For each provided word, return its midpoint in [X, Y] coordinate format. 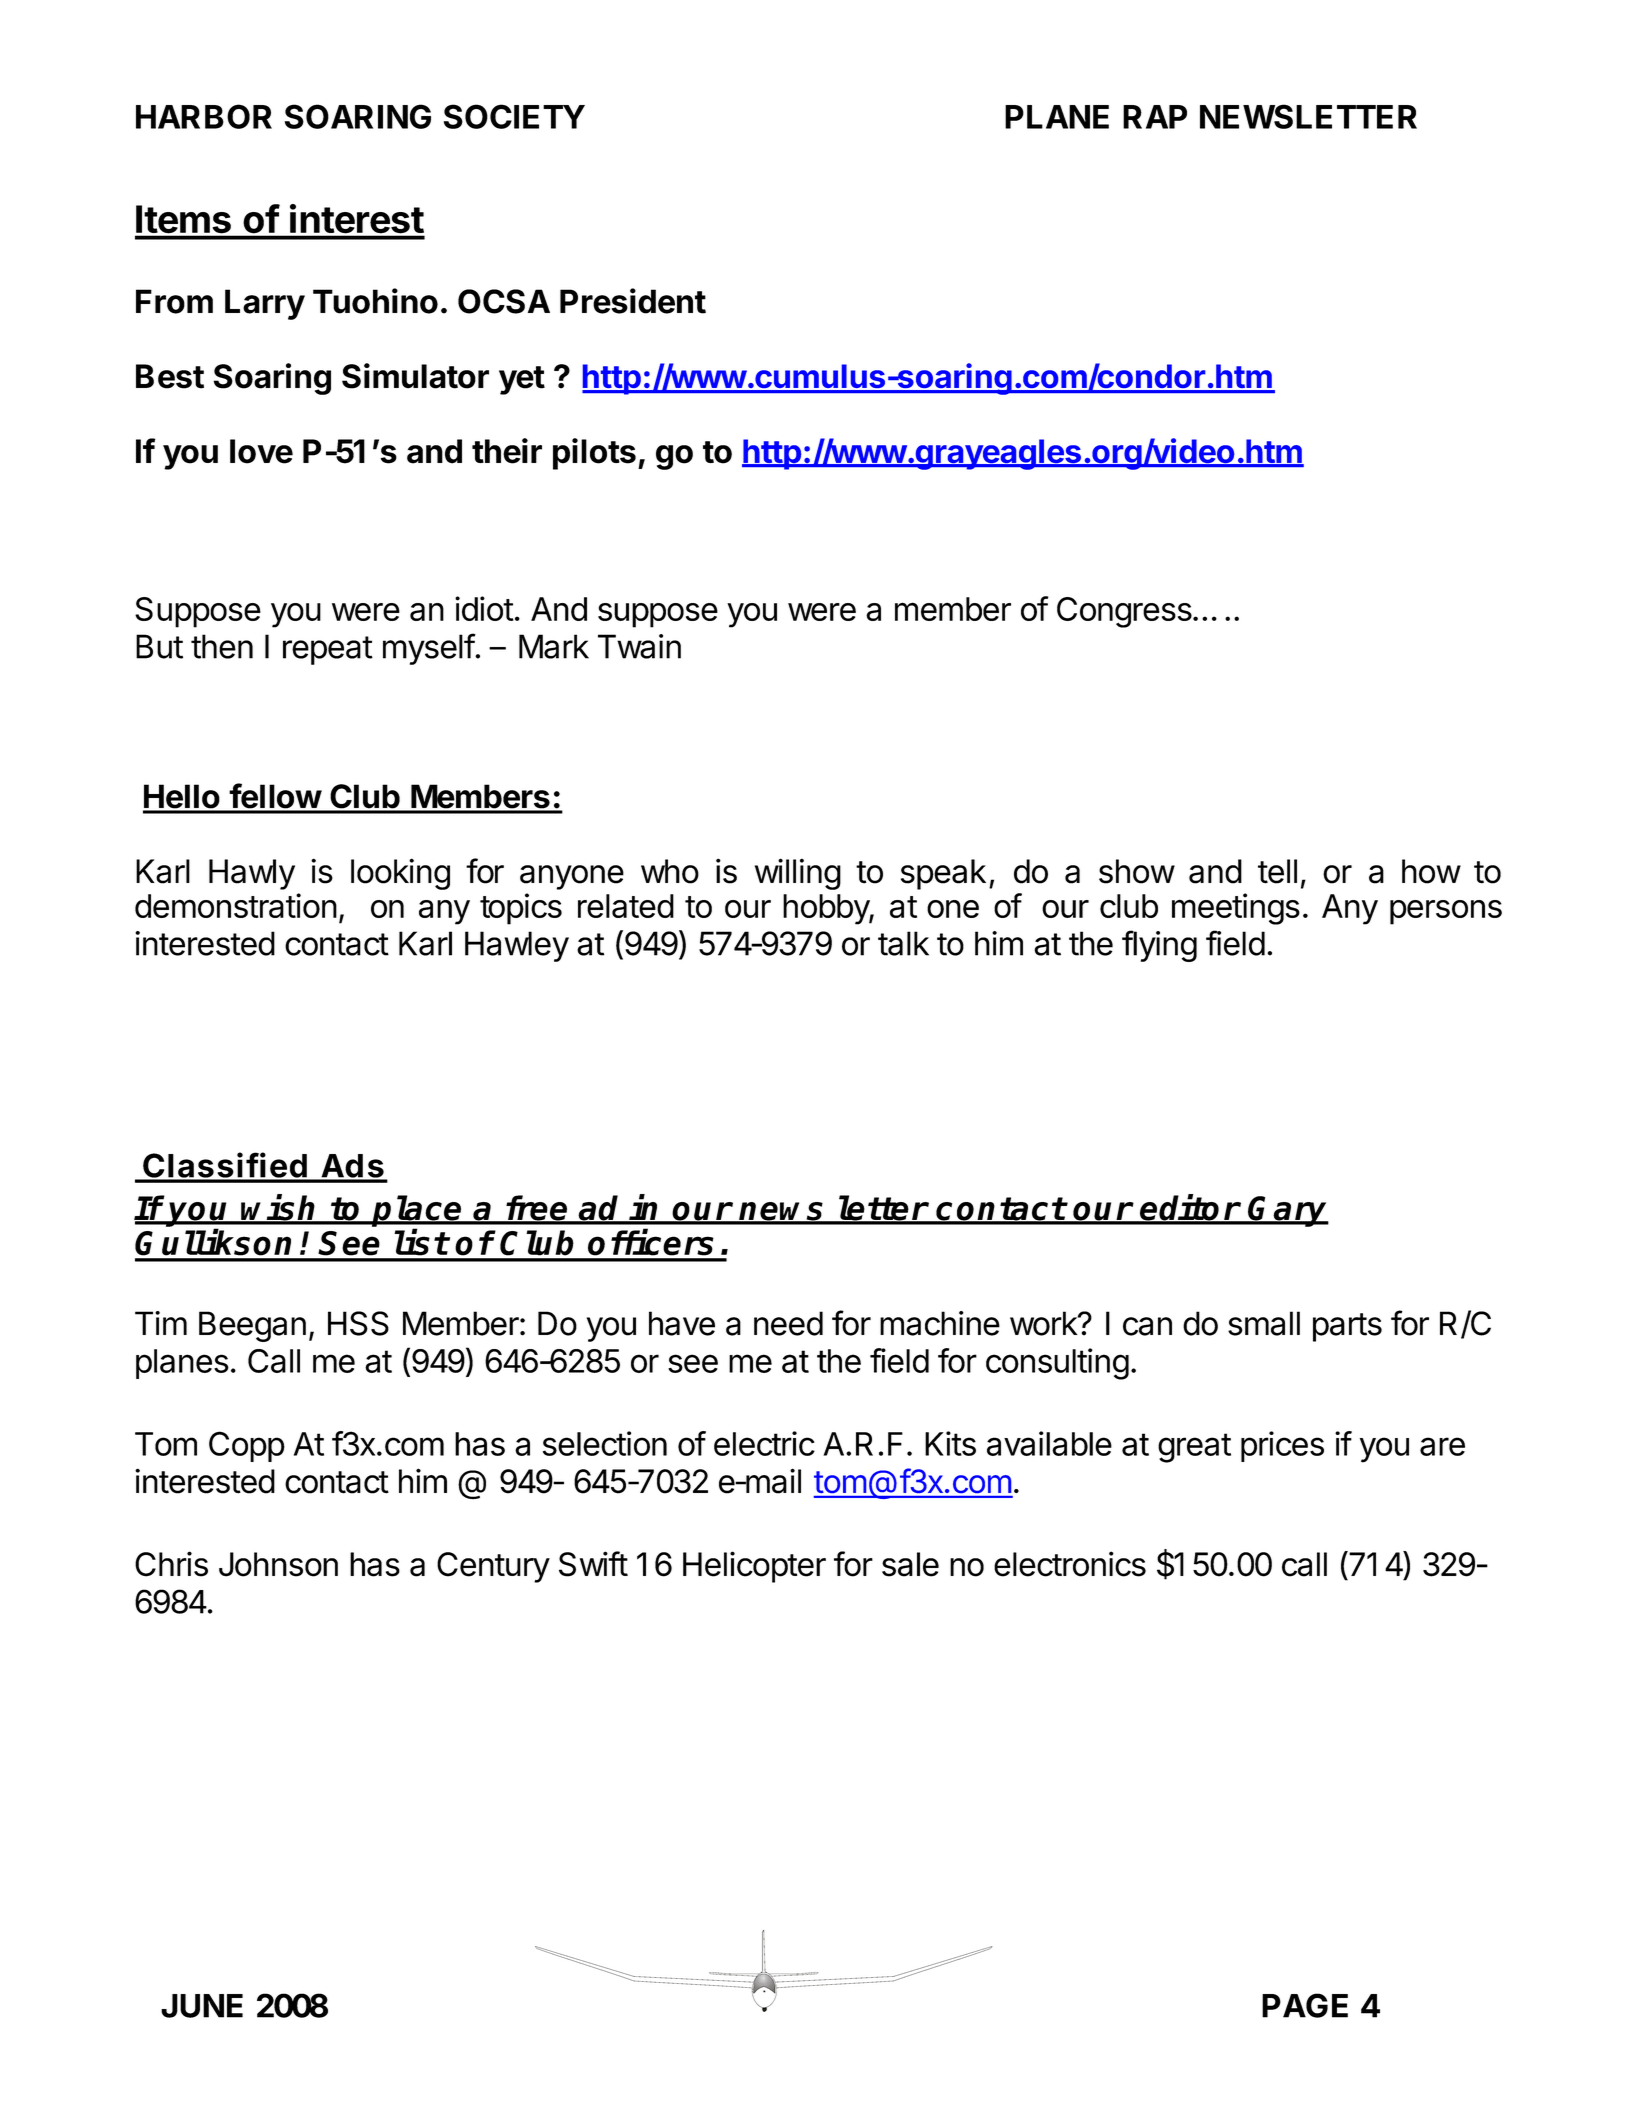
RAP [1155, 117]
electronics [1070, 1564]
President [633, 301]
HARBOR [204, 116]
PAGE [1305, 2005]
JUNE [202, 2006]
